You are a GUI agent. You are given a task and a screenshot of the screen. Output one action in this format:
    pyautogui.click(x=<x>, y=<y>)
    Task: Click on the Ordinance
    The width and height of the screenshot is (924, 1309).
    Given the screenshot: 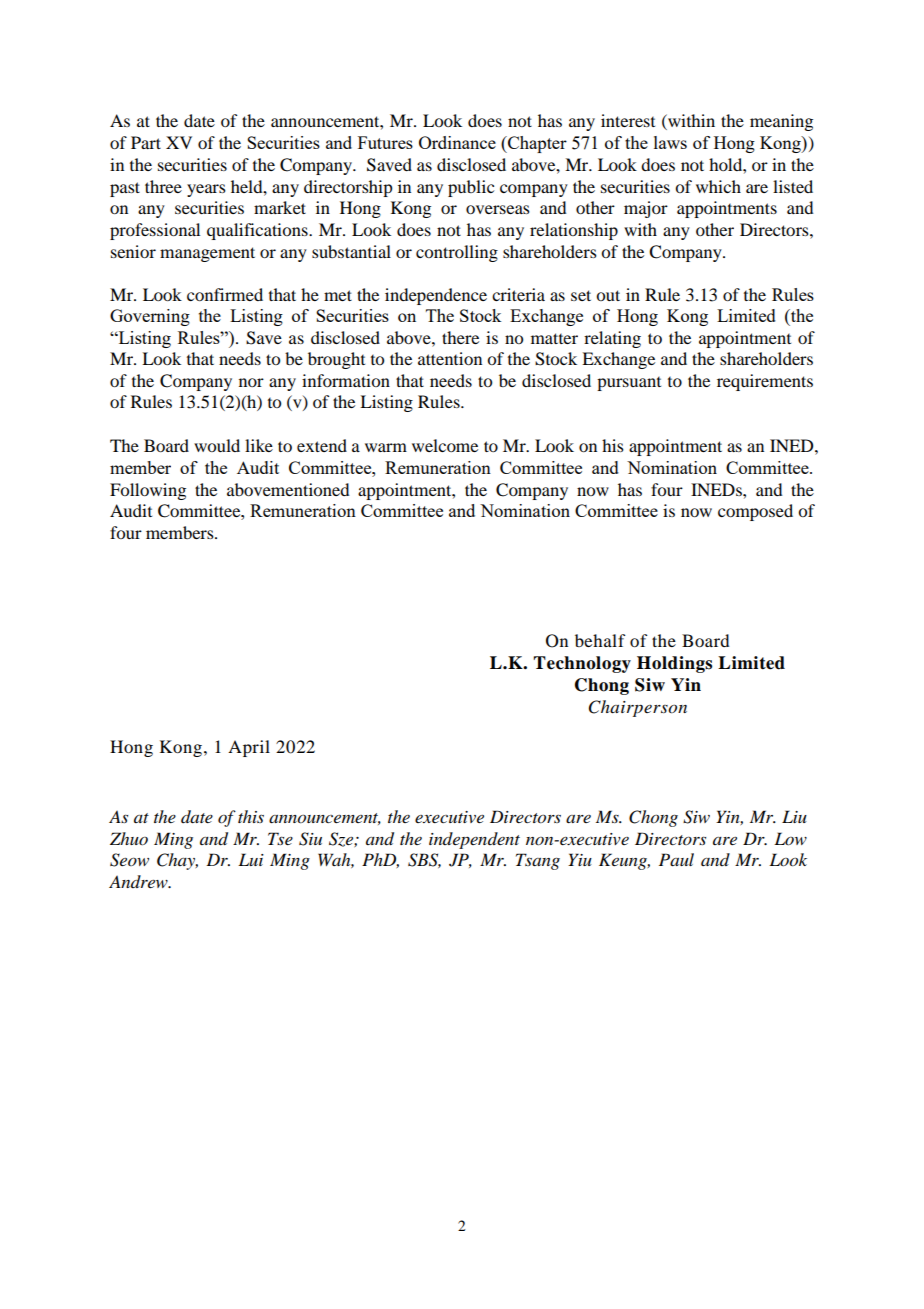 What is the action you would take?
    pyautogui.click(x=457, y=142)
